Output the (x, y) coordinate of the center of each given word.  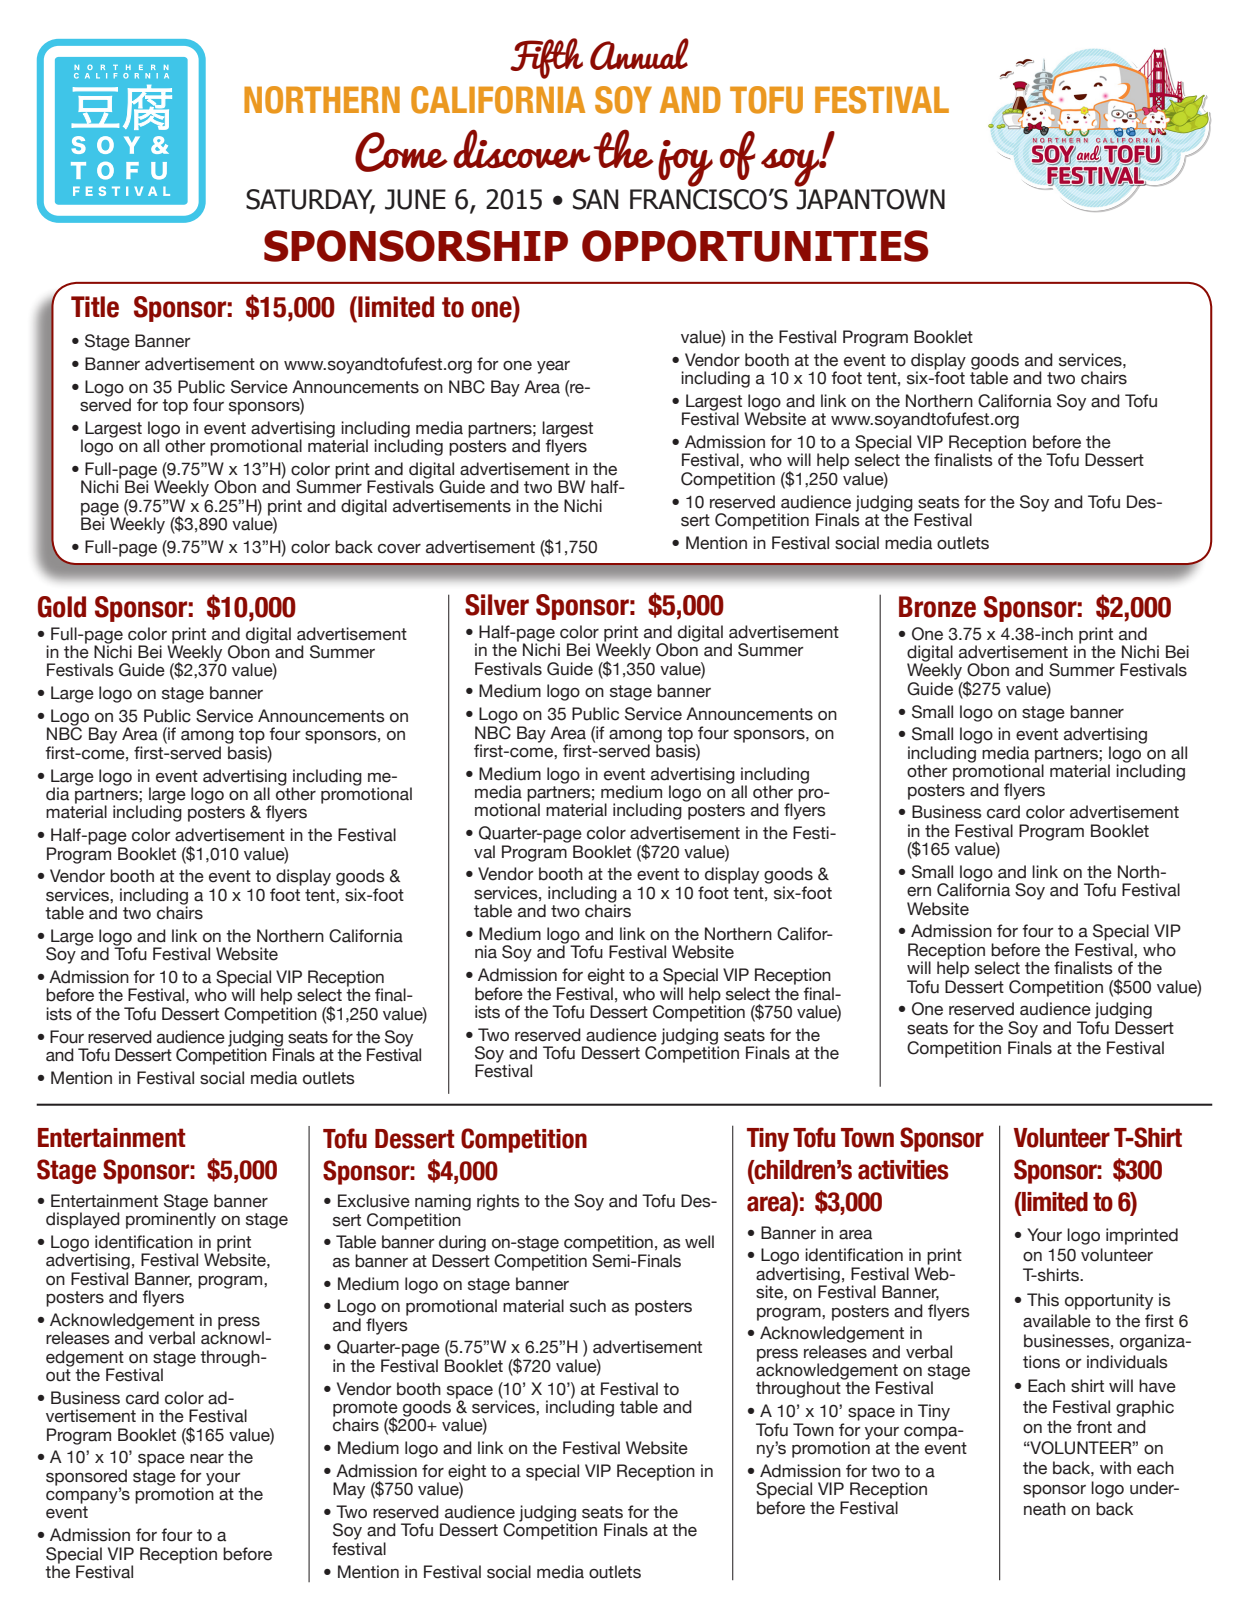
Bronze (937, 607)
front (1094, 1427)
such (588, 1306)
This (1043, 1300)
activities (903, 1170)
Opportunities (755, 246)
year (553, 367)
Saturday (310, 200)
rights (498, 1202)
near (207, 1459)
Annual (639, 54)
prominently (171, 1219)
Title (95, 307)
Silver (497, 605)
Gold (62, 607)
